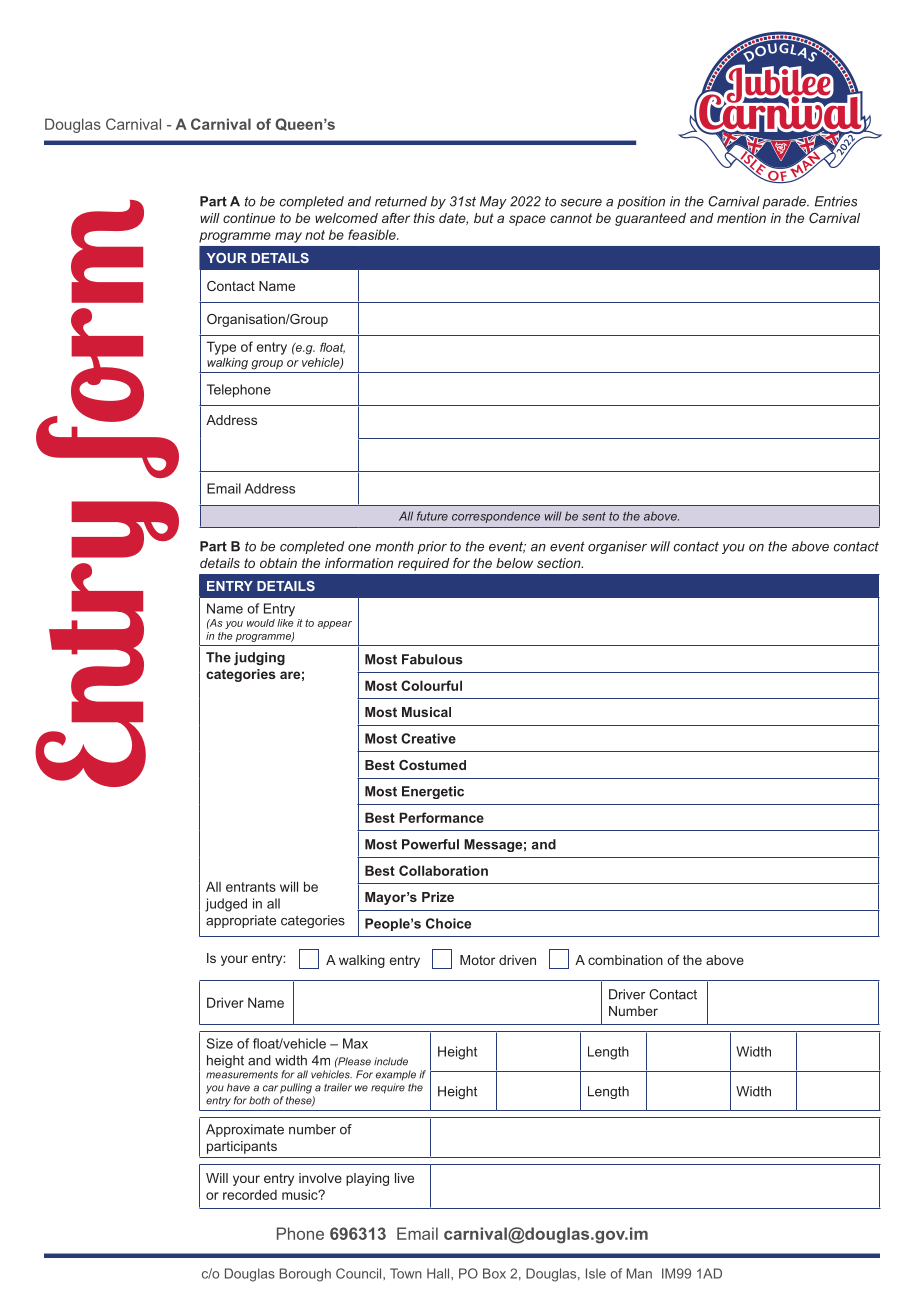  What do you see at coordinates (428, 738) in the document?
I see `Creative` at bounding box center [428, 738].
